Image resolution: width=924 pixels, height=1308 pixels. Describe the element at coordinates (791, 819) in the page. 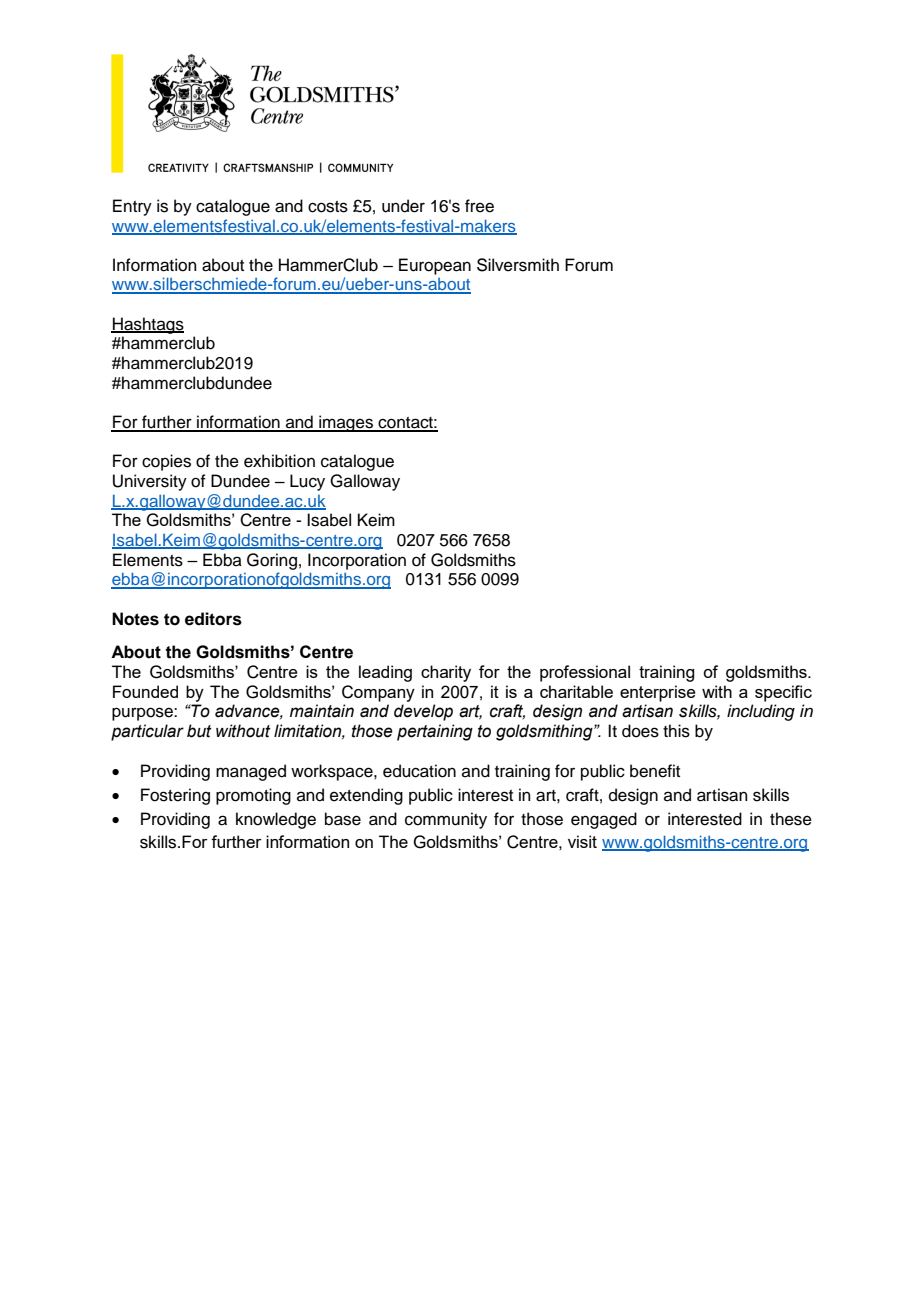

I see `these` at that location.
